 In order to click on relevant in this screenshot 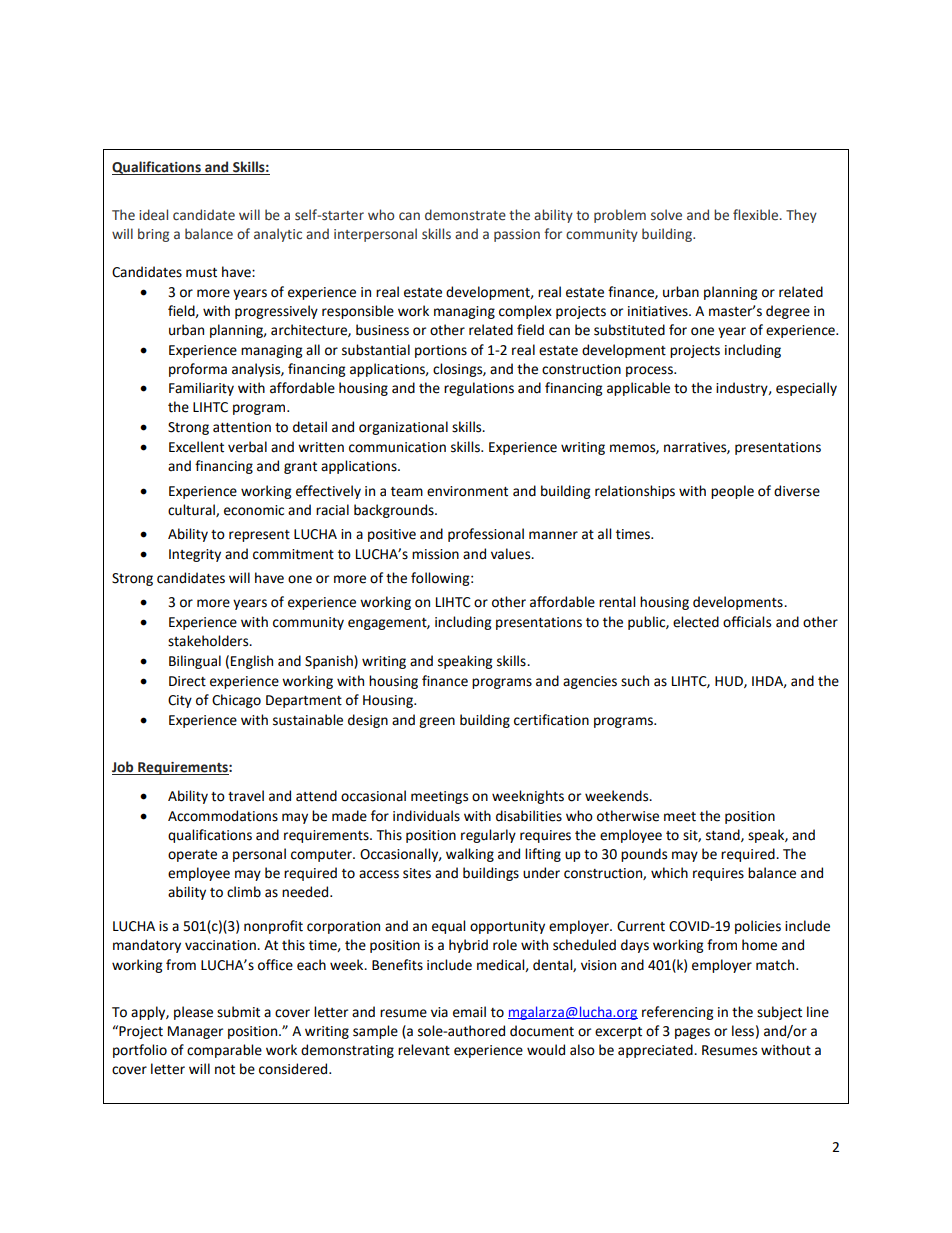, I will do `click(424, 1050)`.
